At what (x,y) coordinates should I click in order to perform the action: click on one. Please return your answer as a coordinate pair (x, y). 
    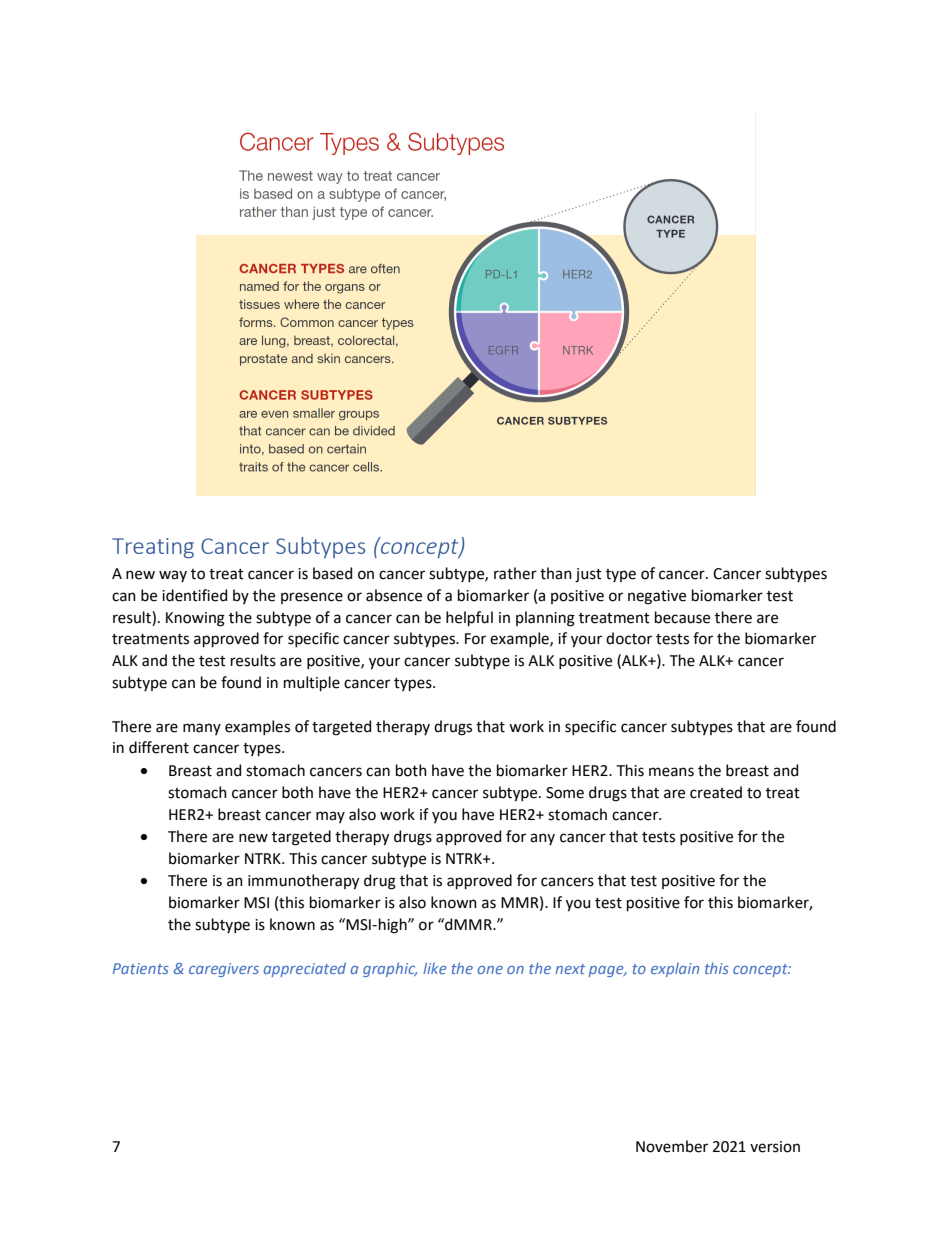
    Looking at the image, I should click on (490, 970).
